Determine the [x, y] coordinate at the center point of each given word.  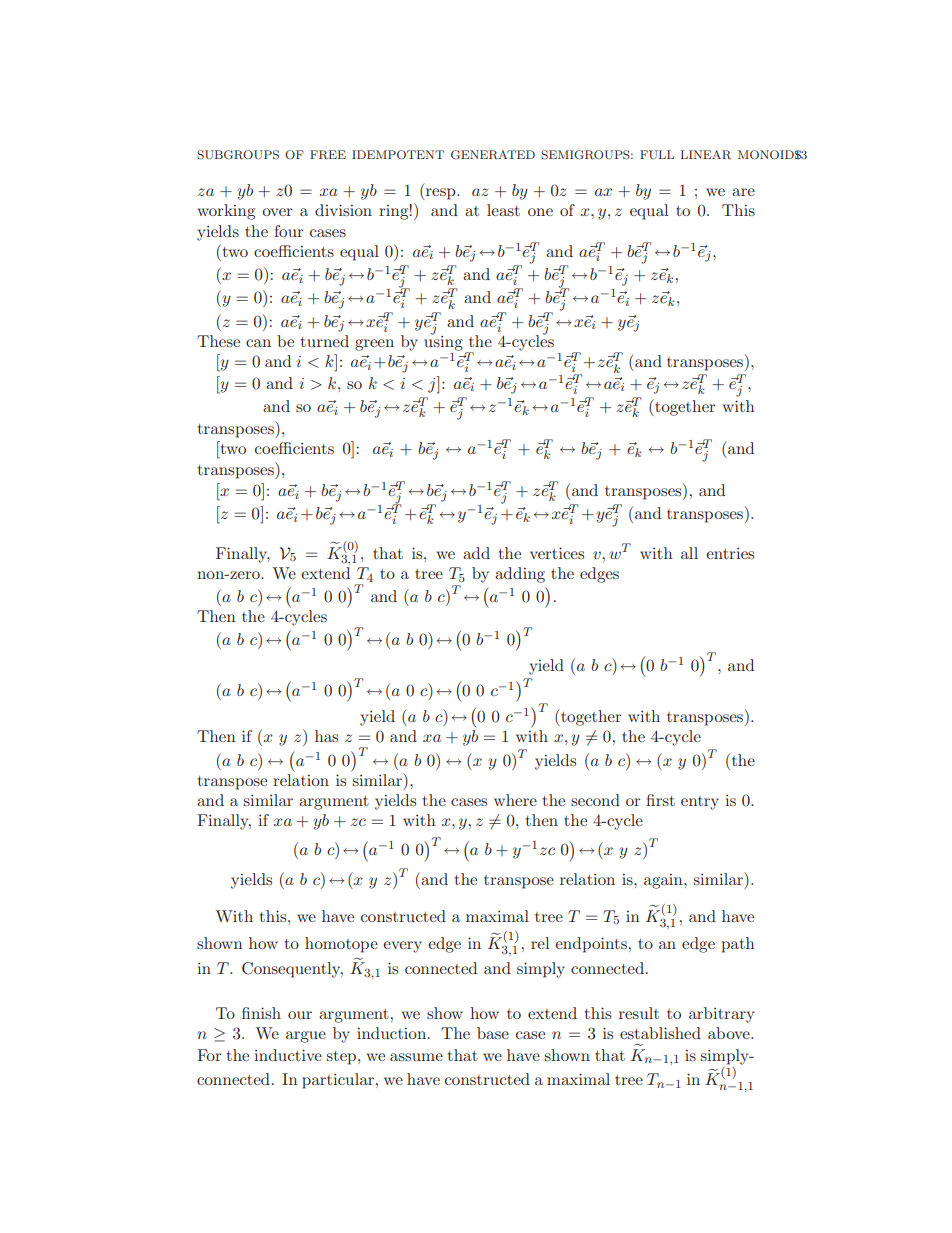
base [493, 1033]
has [326, 736]
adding [520, 575]
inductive [288, 1055]
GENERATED [493, 155]
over [277, 212]
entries [730, 553]
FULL [657, 155]
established [660, 1033]
